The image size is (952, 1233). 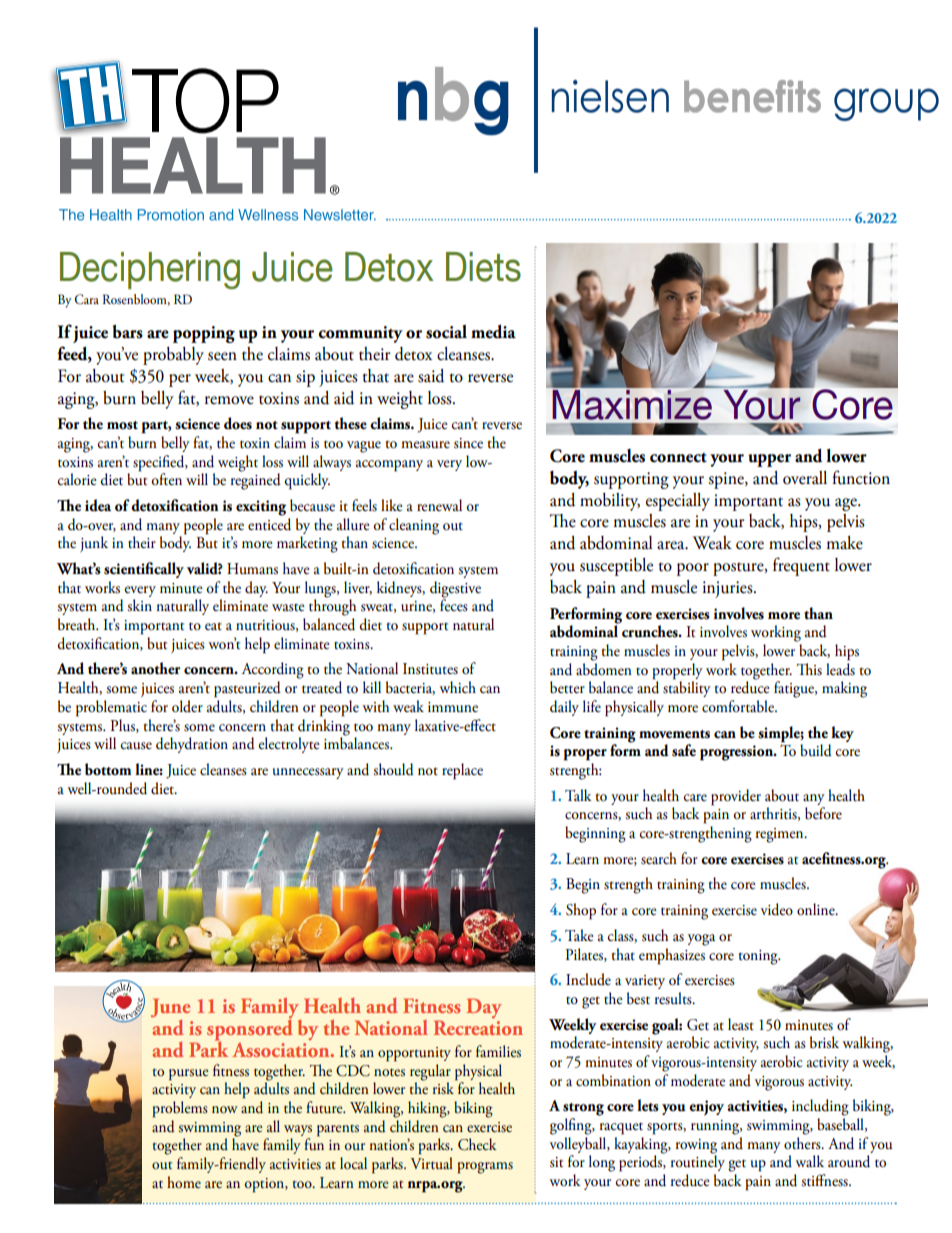 What do you see at coordinates (803, 1143) in the screenshot?
I see `others` at bounding box center [803, 1143].
